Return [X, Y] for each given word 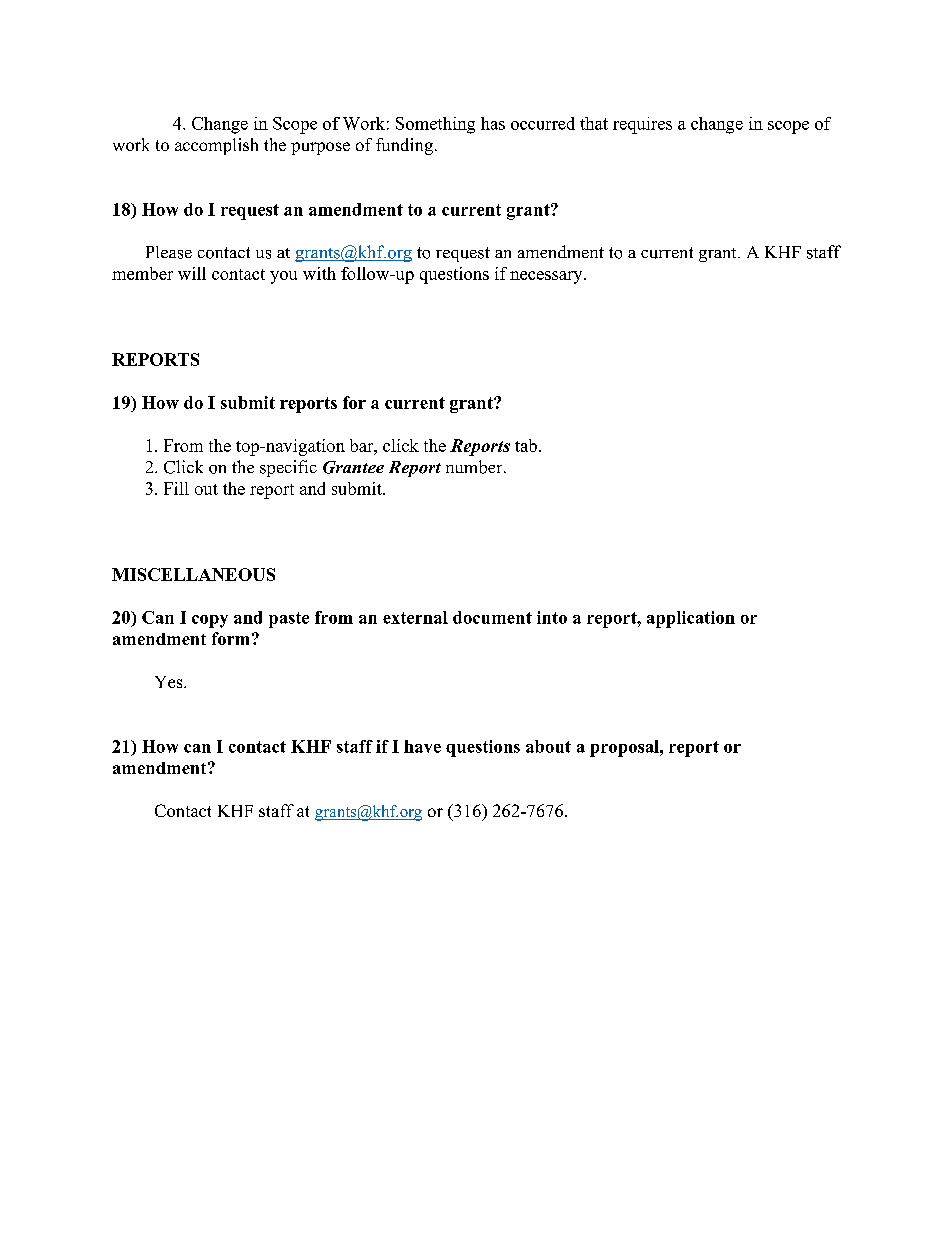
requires [642, 125]
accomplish [216, 146]
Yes [170, 682]
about [548, 746]
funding [404, 146]
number [475, 467]
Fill [176, 488]
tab [526, 445]
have [422, 746]
